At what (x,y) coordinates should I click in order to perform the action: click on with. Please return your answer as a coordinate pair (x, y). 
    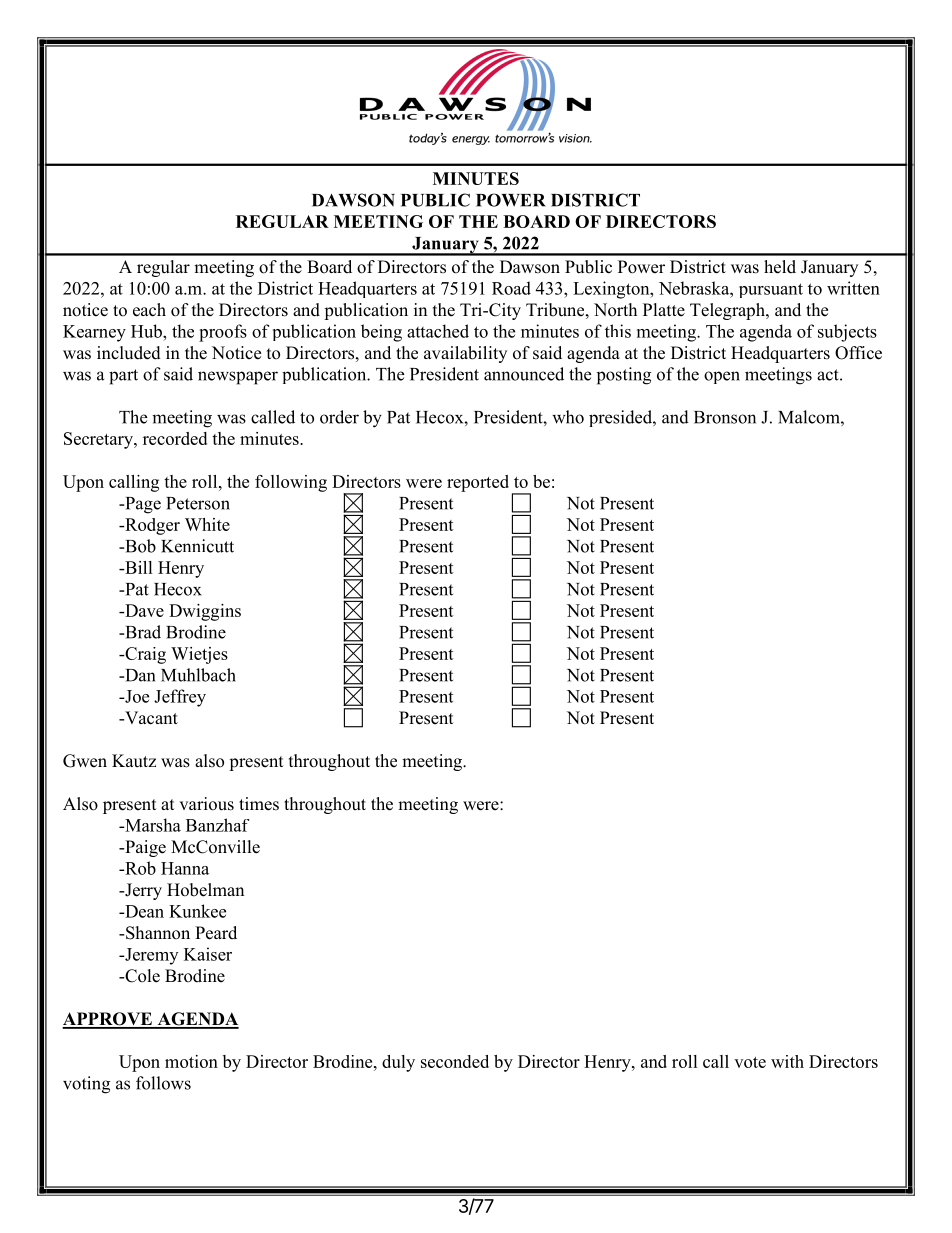
    Looking at the image, I should click on (787, 1061).
